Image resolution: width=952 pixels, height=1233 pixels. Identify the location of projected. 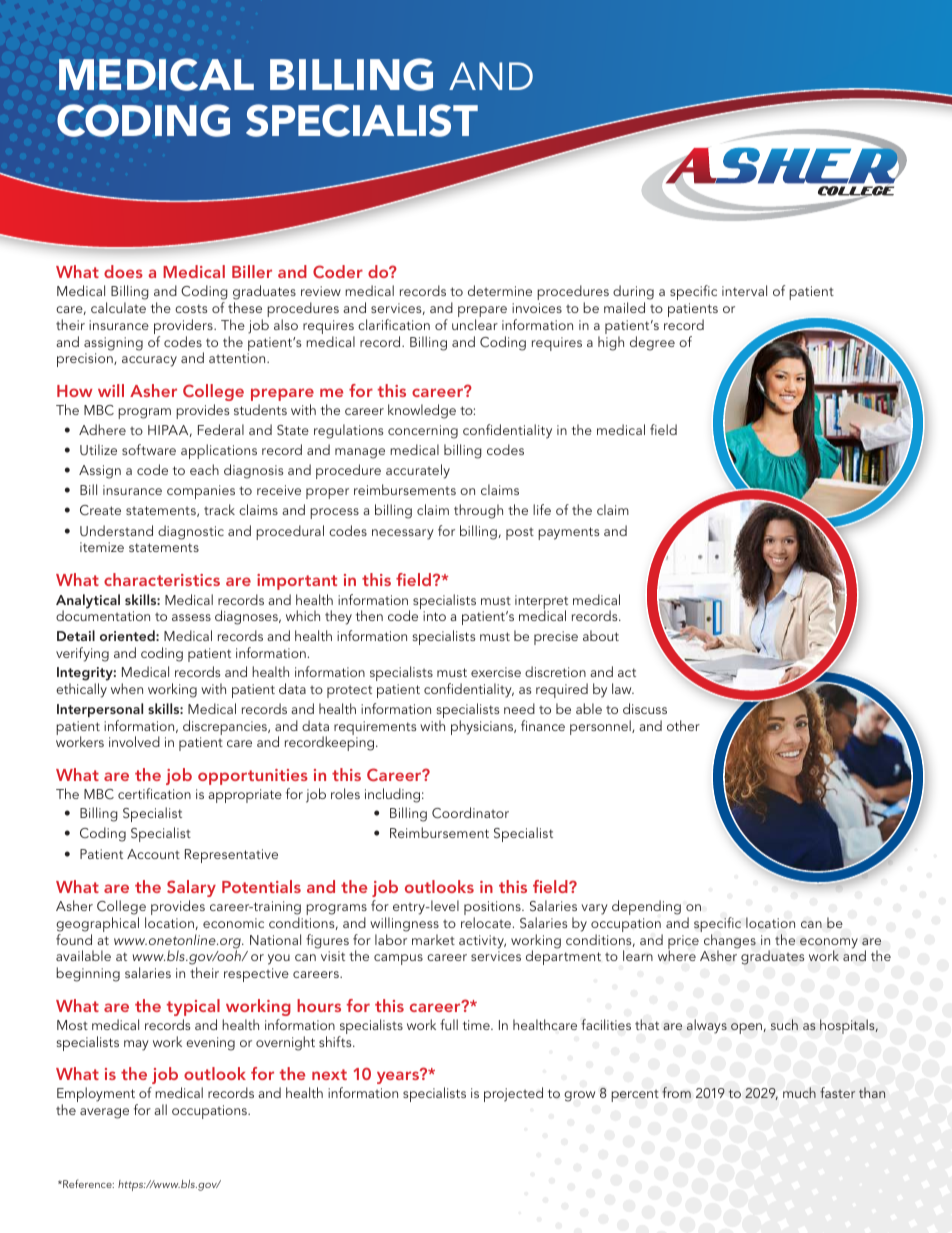
(513, 1094).
